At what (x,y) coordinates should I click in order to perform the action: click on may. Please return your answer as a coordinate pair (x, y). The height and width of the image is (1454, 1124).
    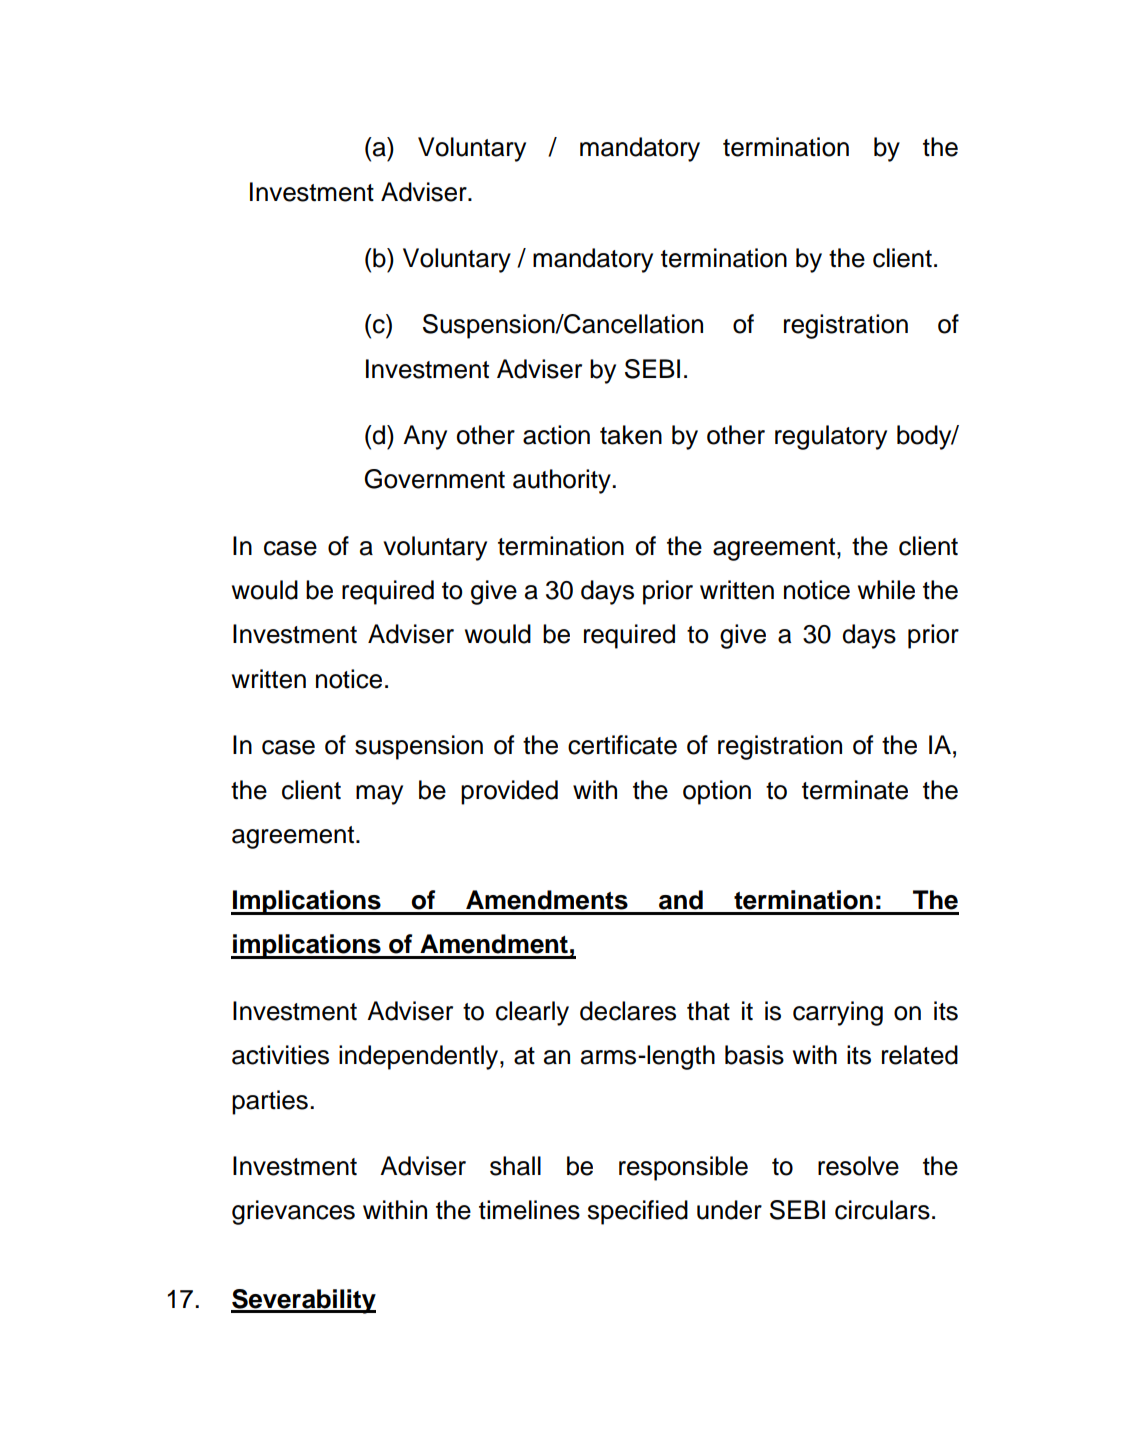
    Looking at the image, I should click on (379, 795).
